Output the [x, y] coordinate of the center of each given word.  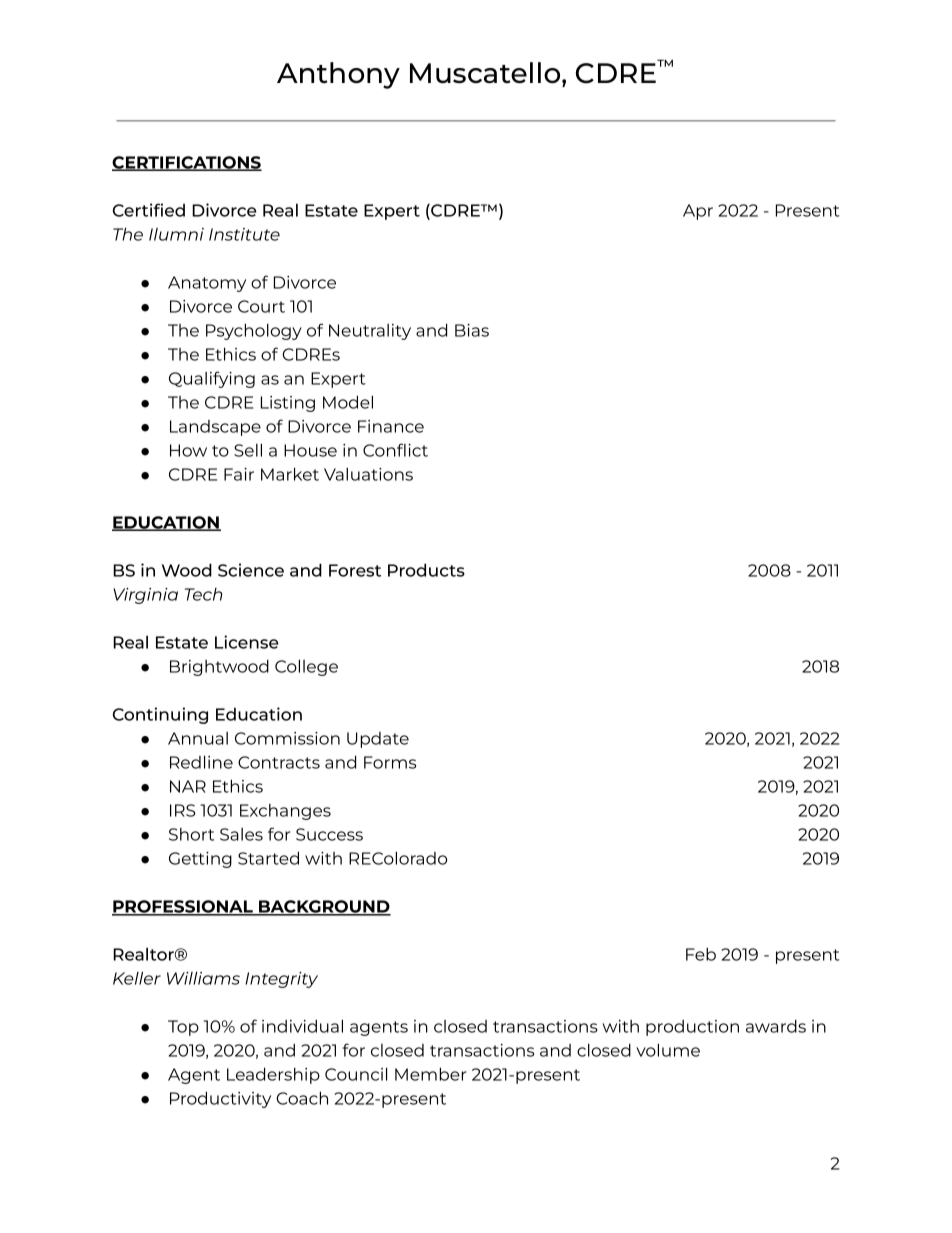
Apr [698, 212]
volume [668, 1050]
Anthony [338, 75]
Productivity [220, 1099]
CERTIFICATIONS [187, 163]
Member [431, 1074]
